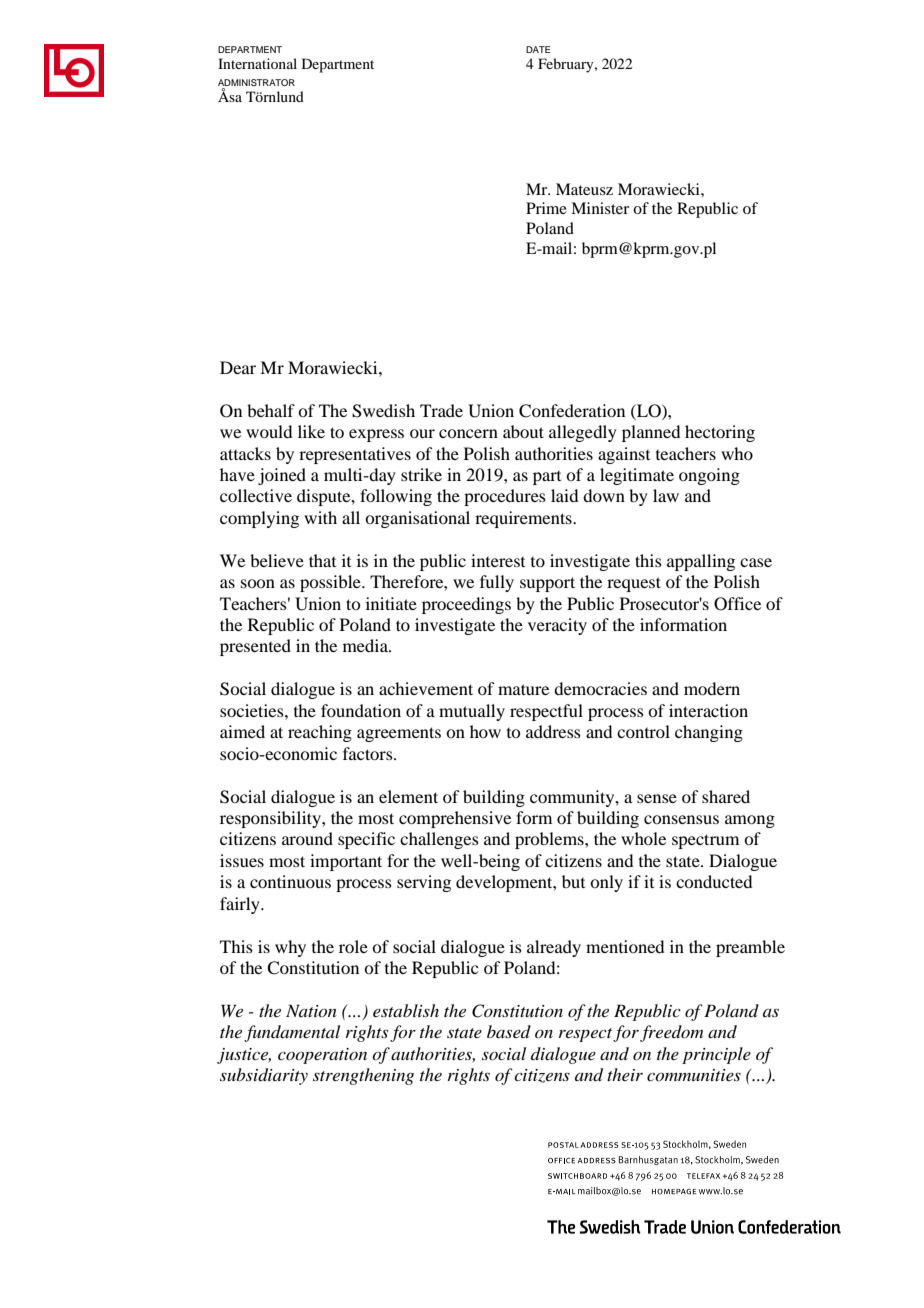 The width and height of the image is (924, 1308). I want to click on reaching, so click(320, 733).
